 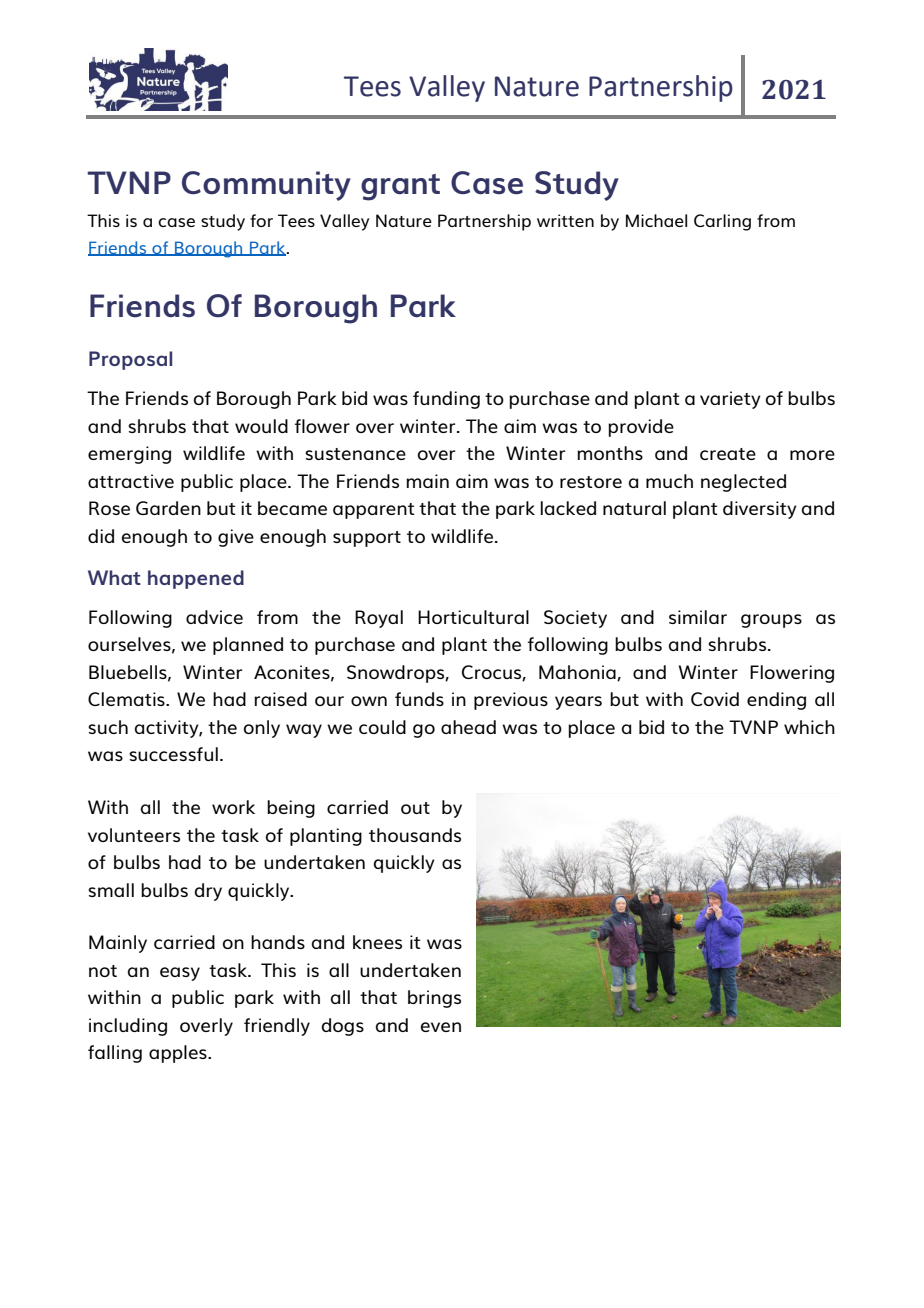 What do you see at coordinates (698, 617) in the screenshot?
I see `similar` at bounding box center [698, 617].
